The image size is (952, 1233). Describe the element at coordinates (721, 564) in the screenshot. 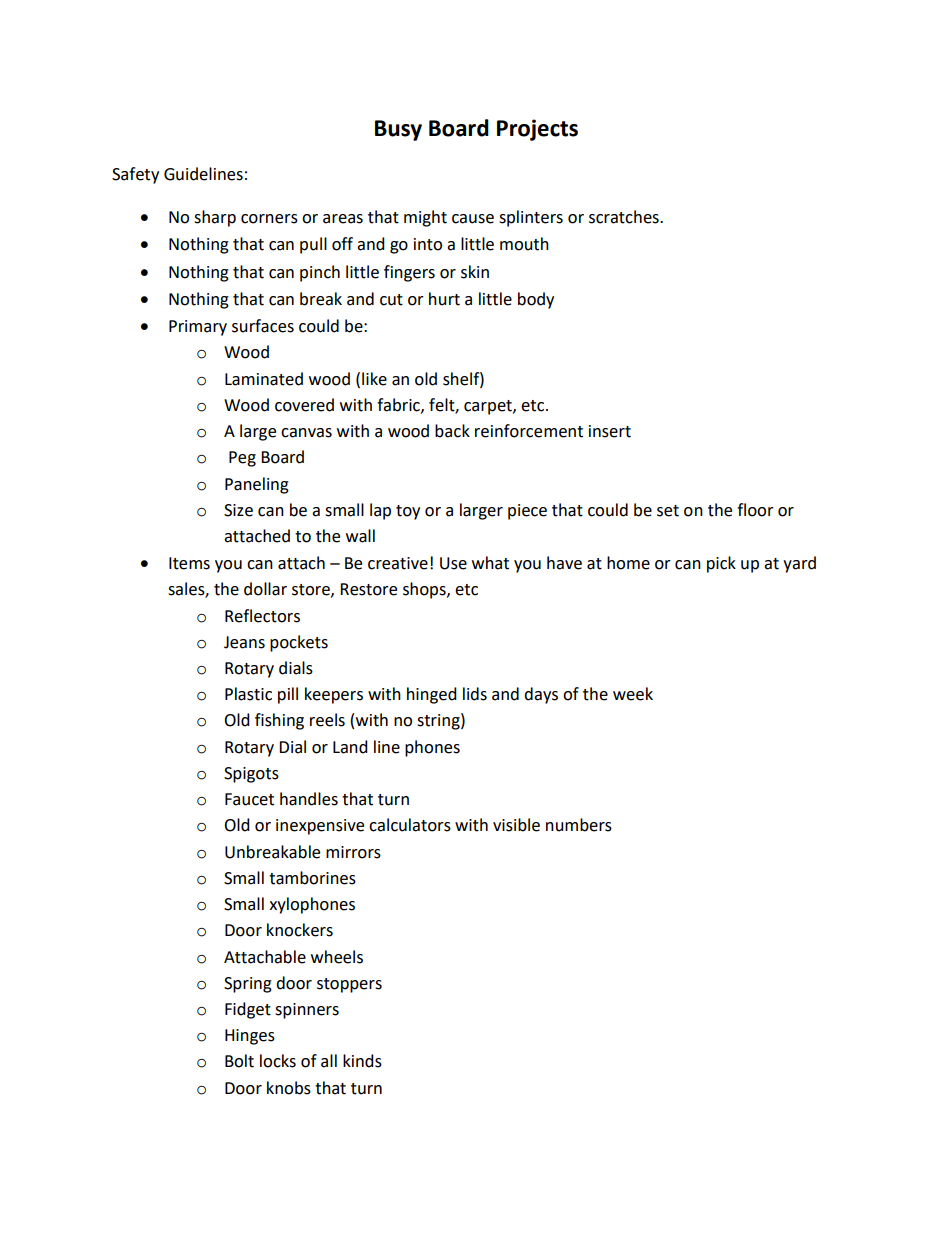

I see `pick` at that location.
